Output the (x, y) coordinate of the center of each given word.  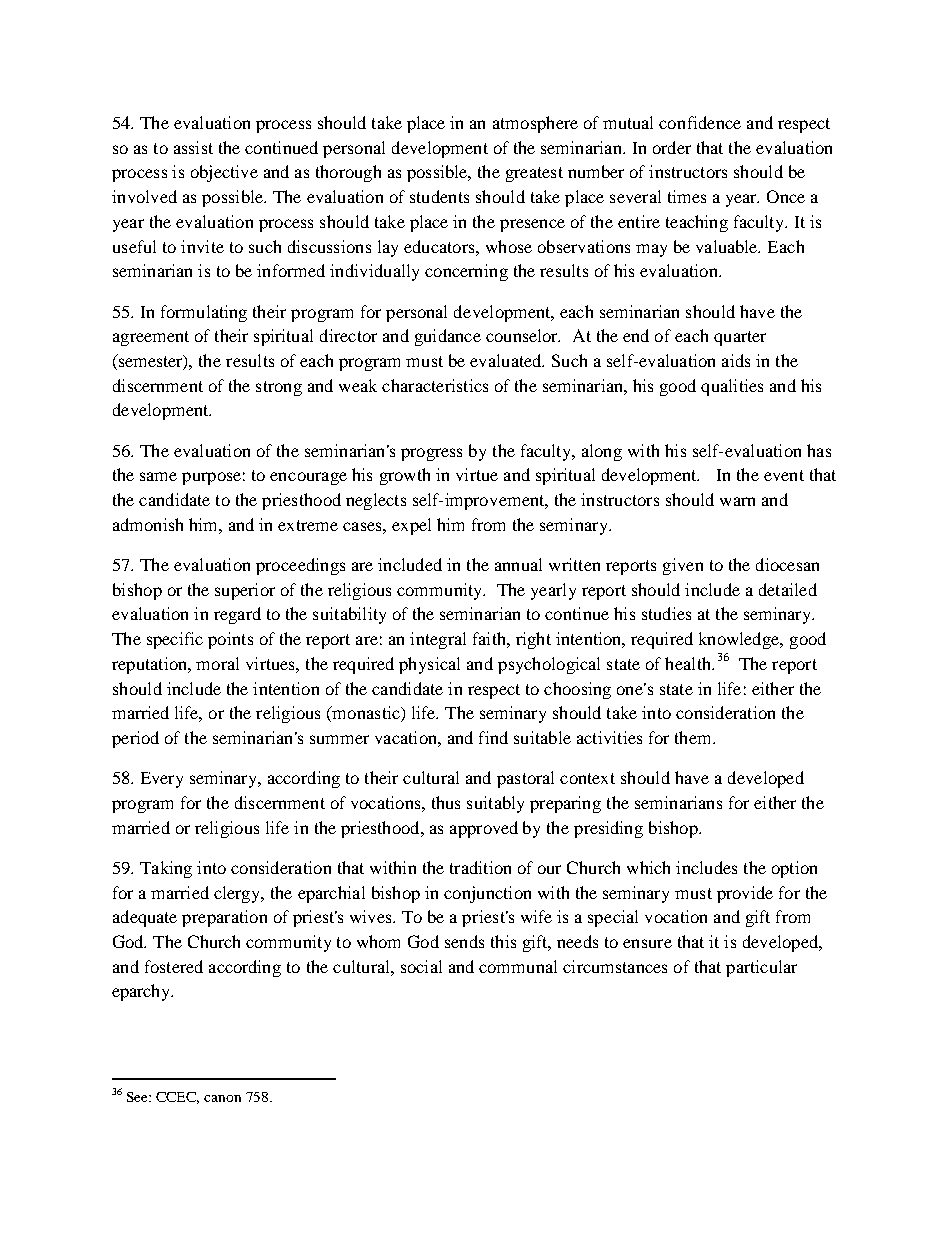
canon (222, 1098)
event (784, 475)
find (493, 737)
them (694, 737)
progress (431, 454)
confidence (700, 122)
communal (518, 966)
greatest (534, 174)
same (158, 476)
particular (761, 968)
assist (193, 147)
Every (162, 780)
